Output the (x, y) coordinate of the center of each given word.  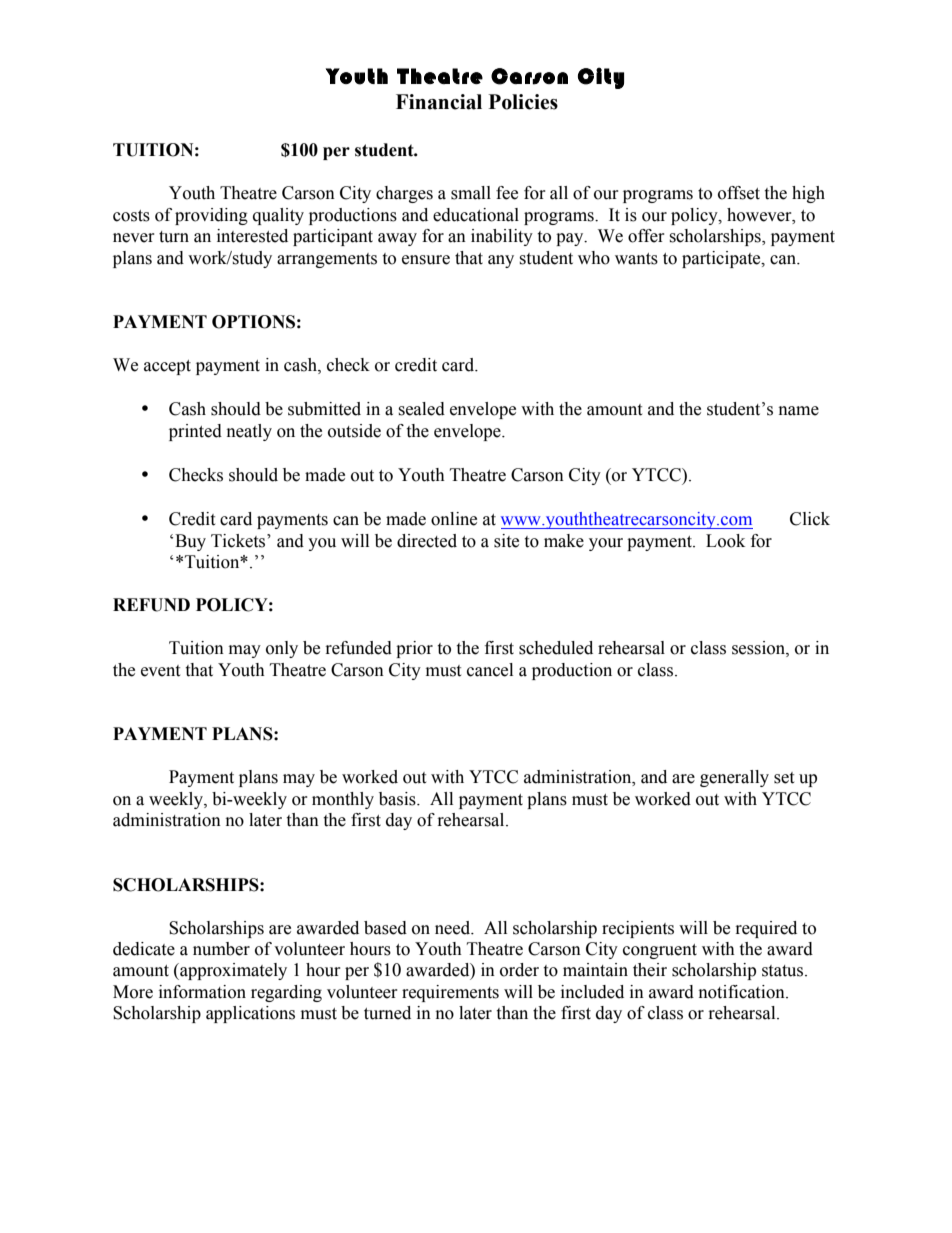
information (202, 992)
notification (743, 992)
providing (211, 216)
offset (739, 193)
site (506, 541)
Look (725, 541)
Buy (190, 542)
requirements (450, 993)
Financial (439, 102)
